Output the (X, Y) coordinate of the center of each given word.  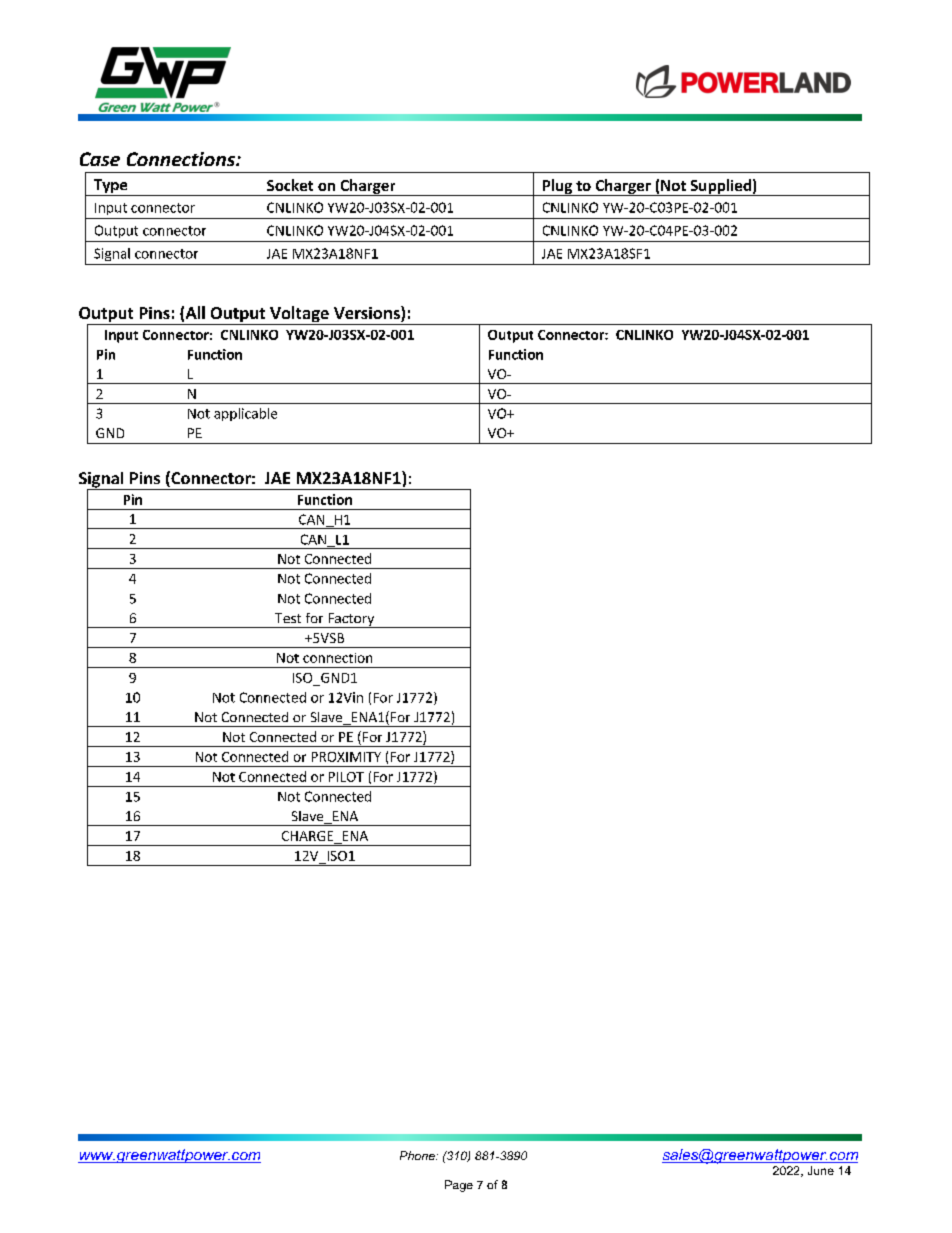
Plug (557, 187)
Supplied (720, 187)
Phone (418, 1155)
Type (110, 187)
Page (459, 1186)
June (821, 1170)
